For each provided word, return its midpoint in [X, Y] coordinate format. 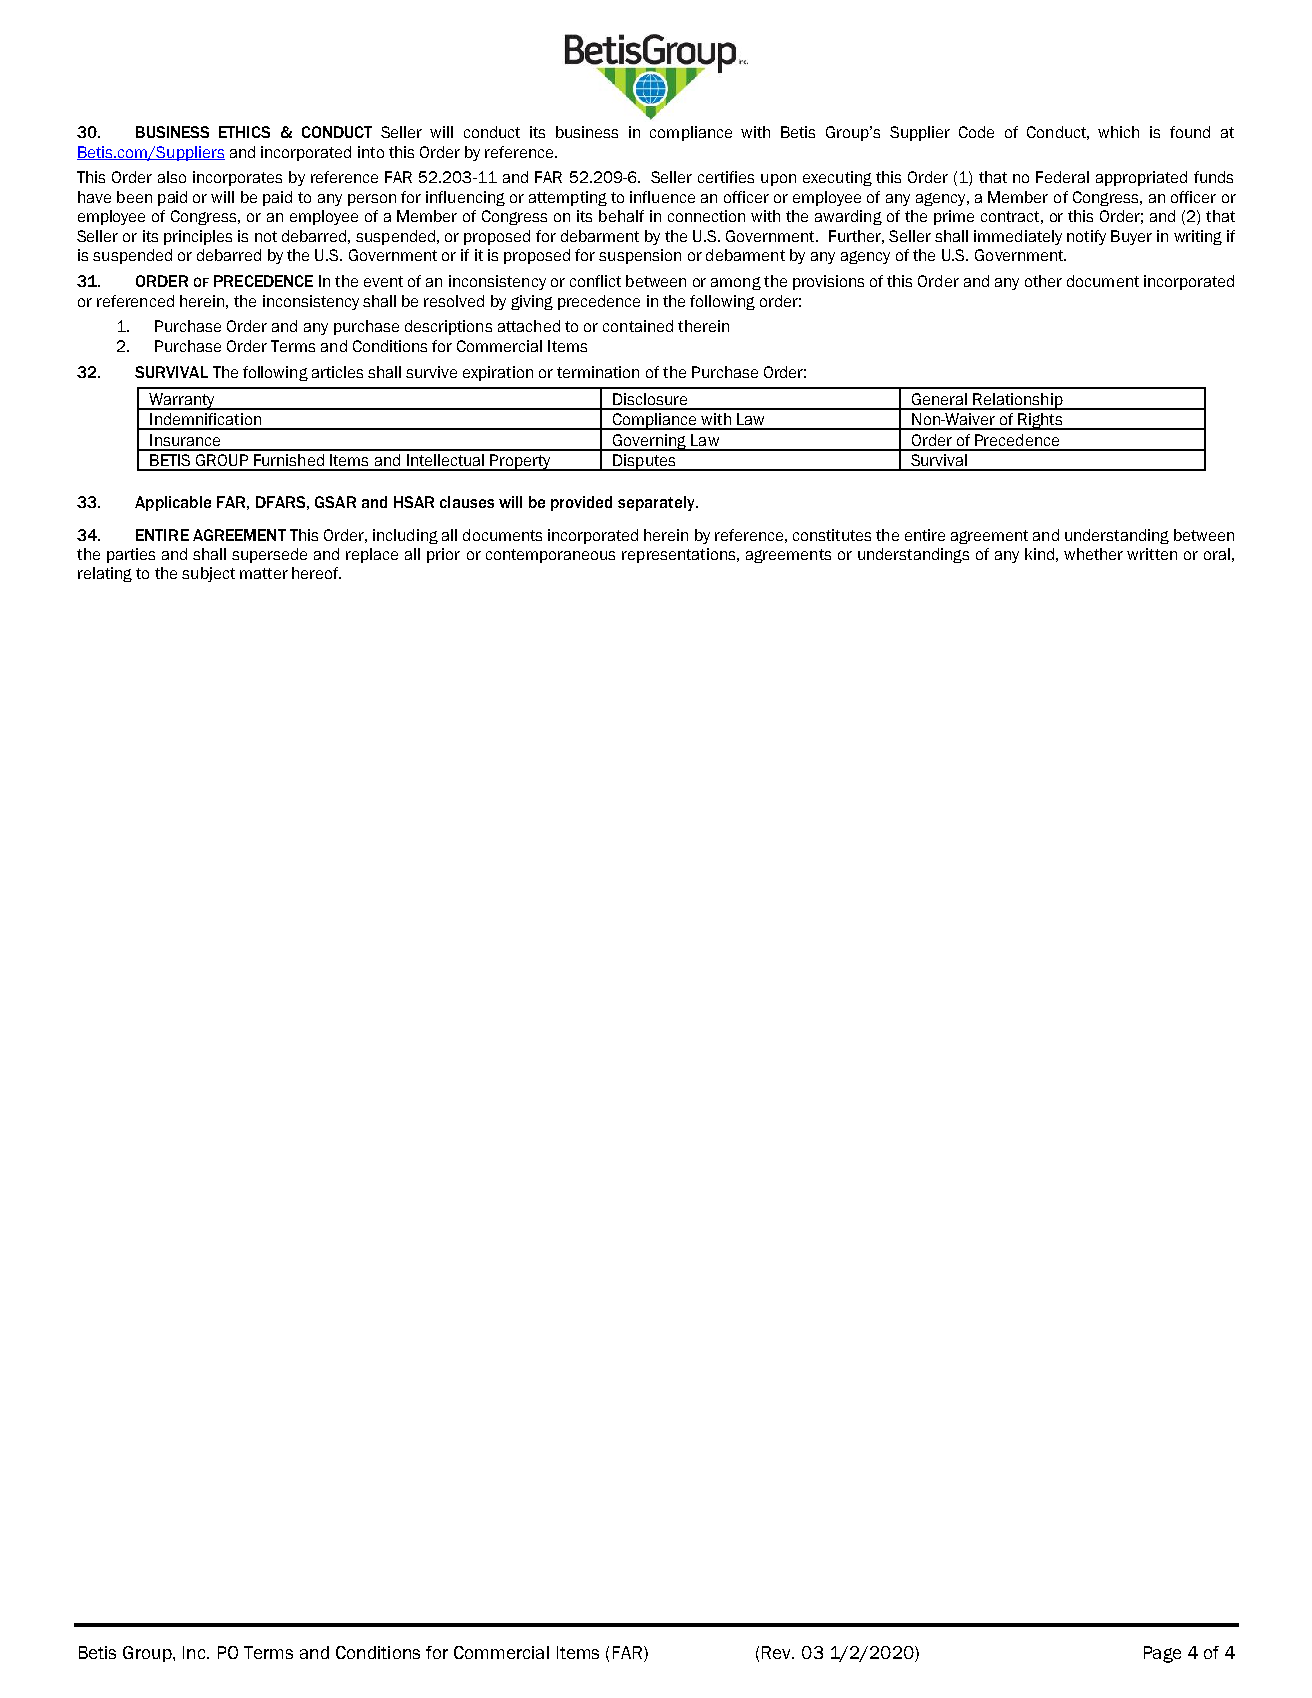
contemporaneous [550, 556]
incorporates [237, 178]
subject [208, 574]
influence [662, 197]
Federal [1062, 177]
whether [1093, 554]
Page [1162, 1654]
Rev [778, 1652]
